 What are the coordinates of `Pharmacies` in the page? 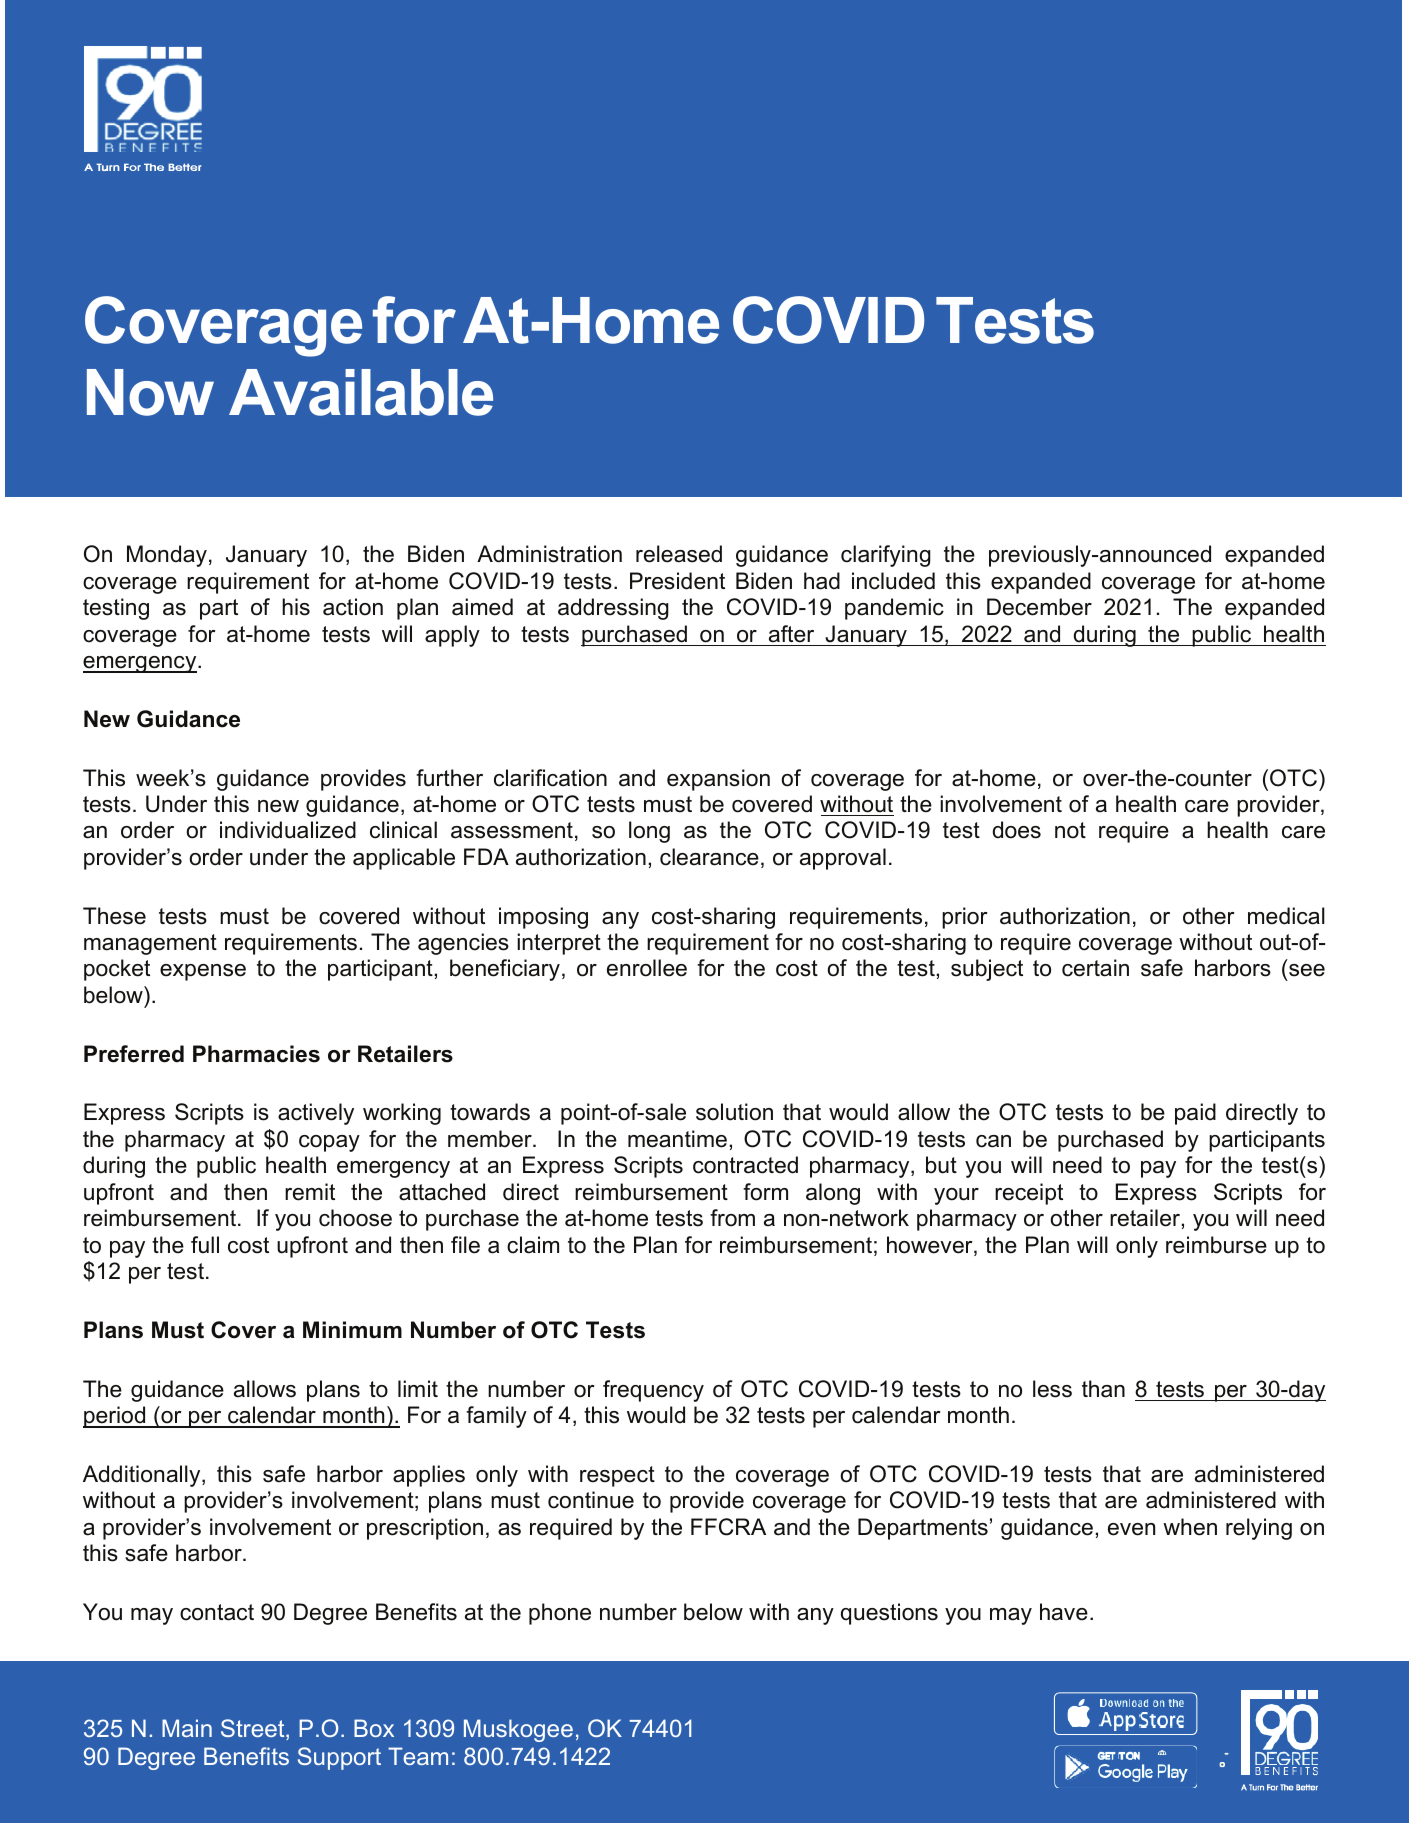 It's located at (256, 1054).
